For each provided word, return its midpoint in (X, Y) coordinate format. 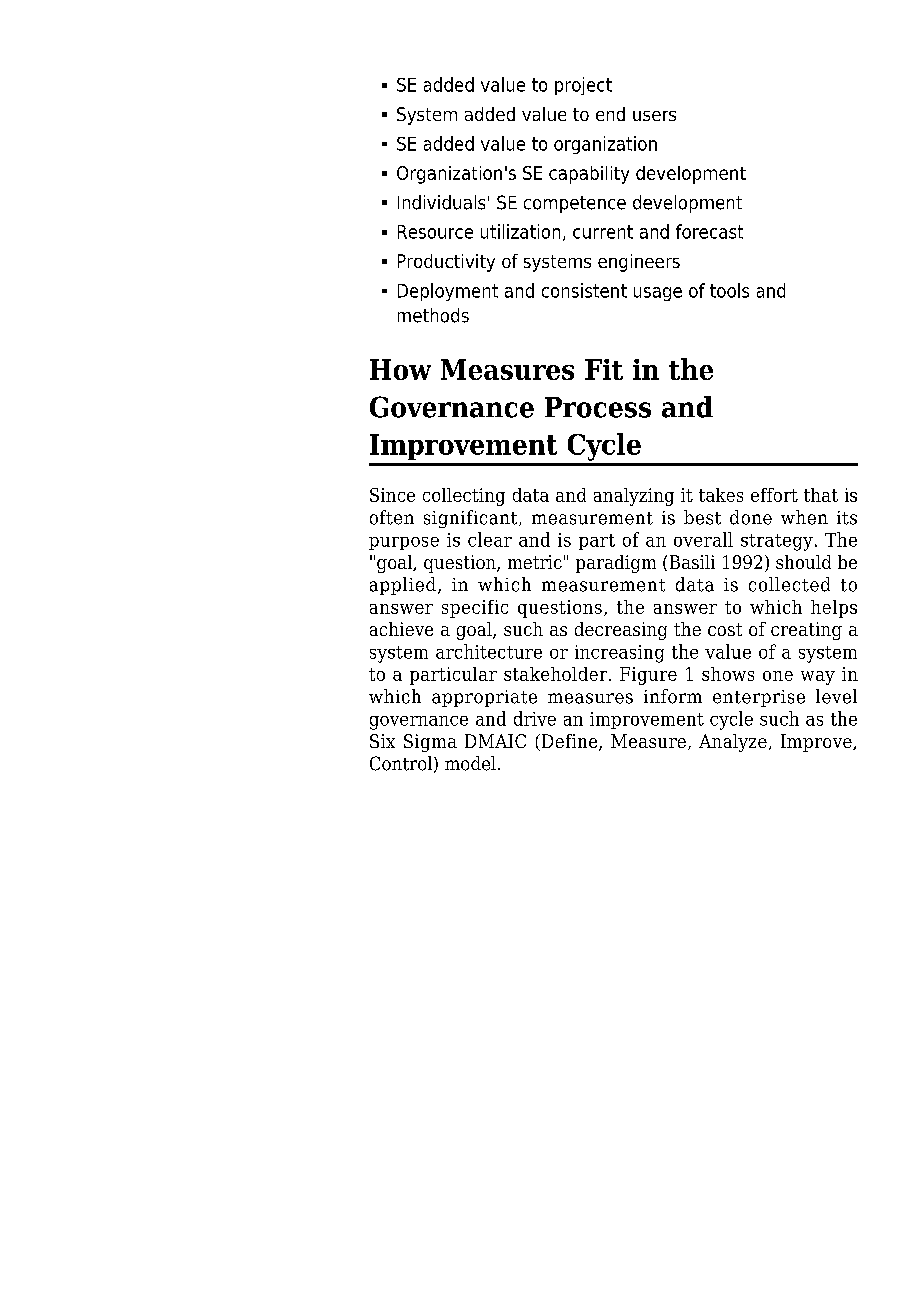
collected (789, 584)
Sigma (430, 743)
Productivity (446, 263)
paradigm (616, 564)
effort (774, 495)
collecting (464, 497)
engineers (639, 263)
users (654, 116)
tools (729, 290)
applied (403, 586)
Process (598, 407)
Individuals (441, 202)
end (610, 114)
